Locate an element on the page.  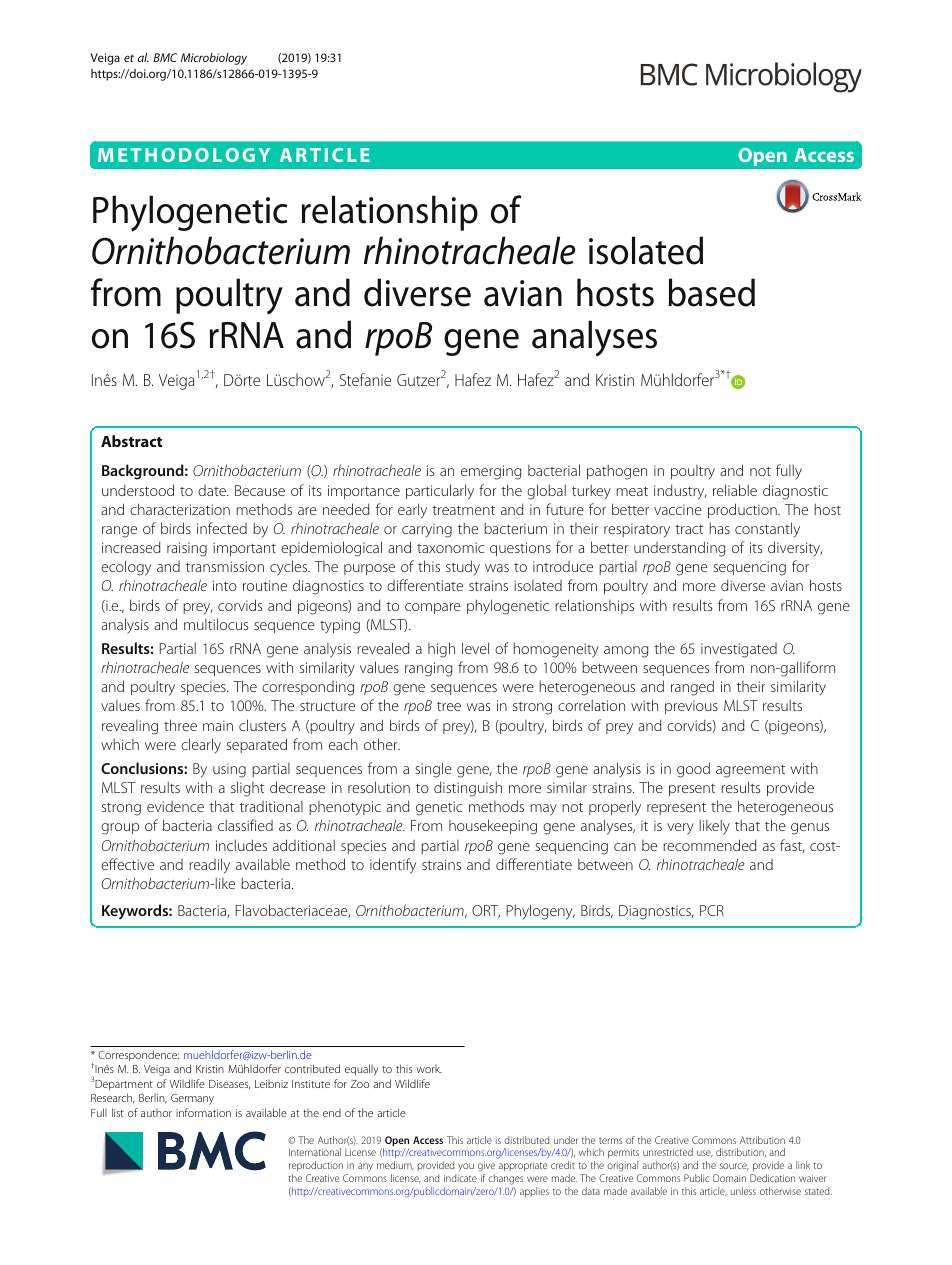
level is located at coordinates (475, 648).
